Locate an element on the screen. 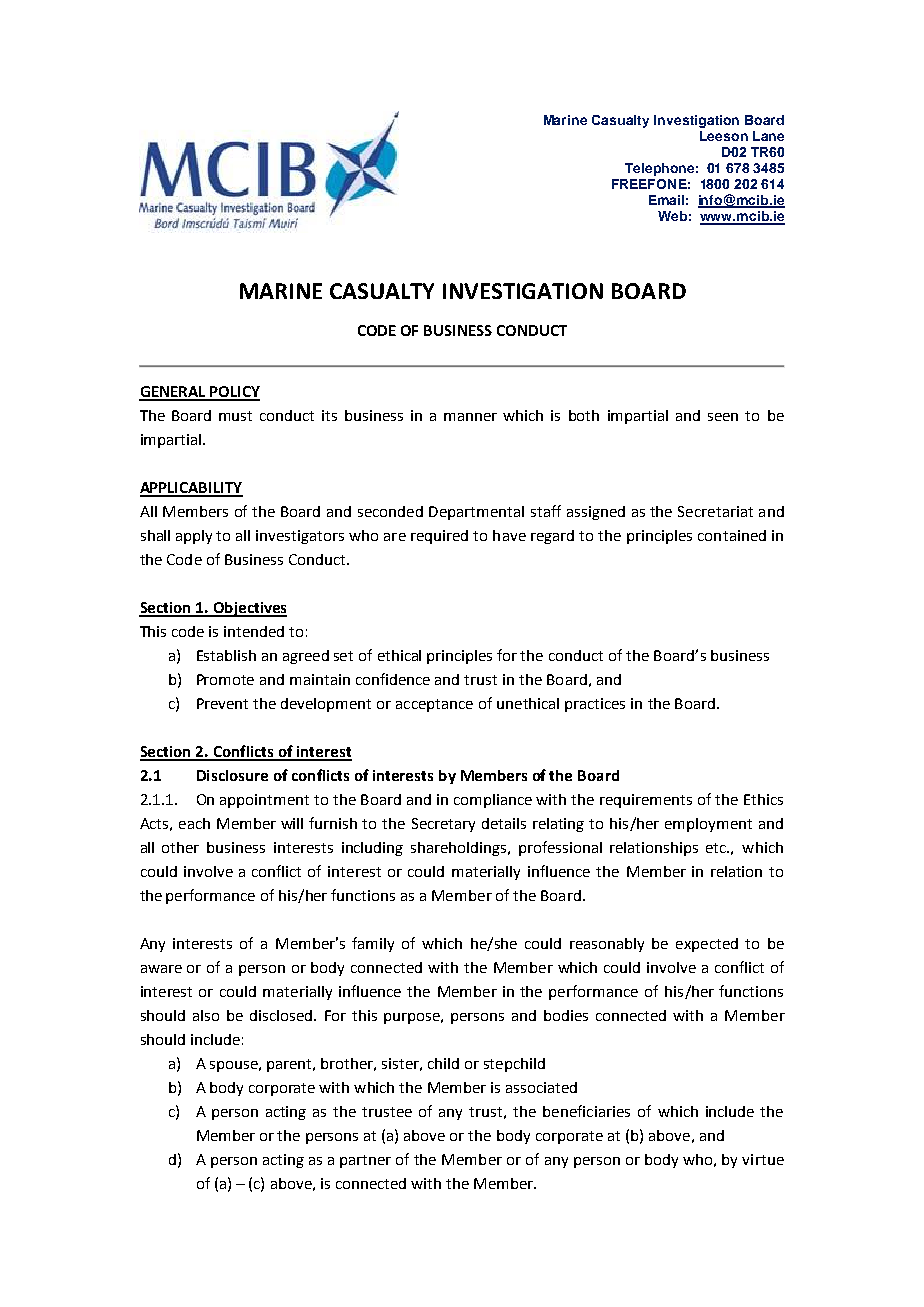 Image resolution: width=924 pixels, height=1307 pixels. POLICY is located at coordinates (234, 393).
